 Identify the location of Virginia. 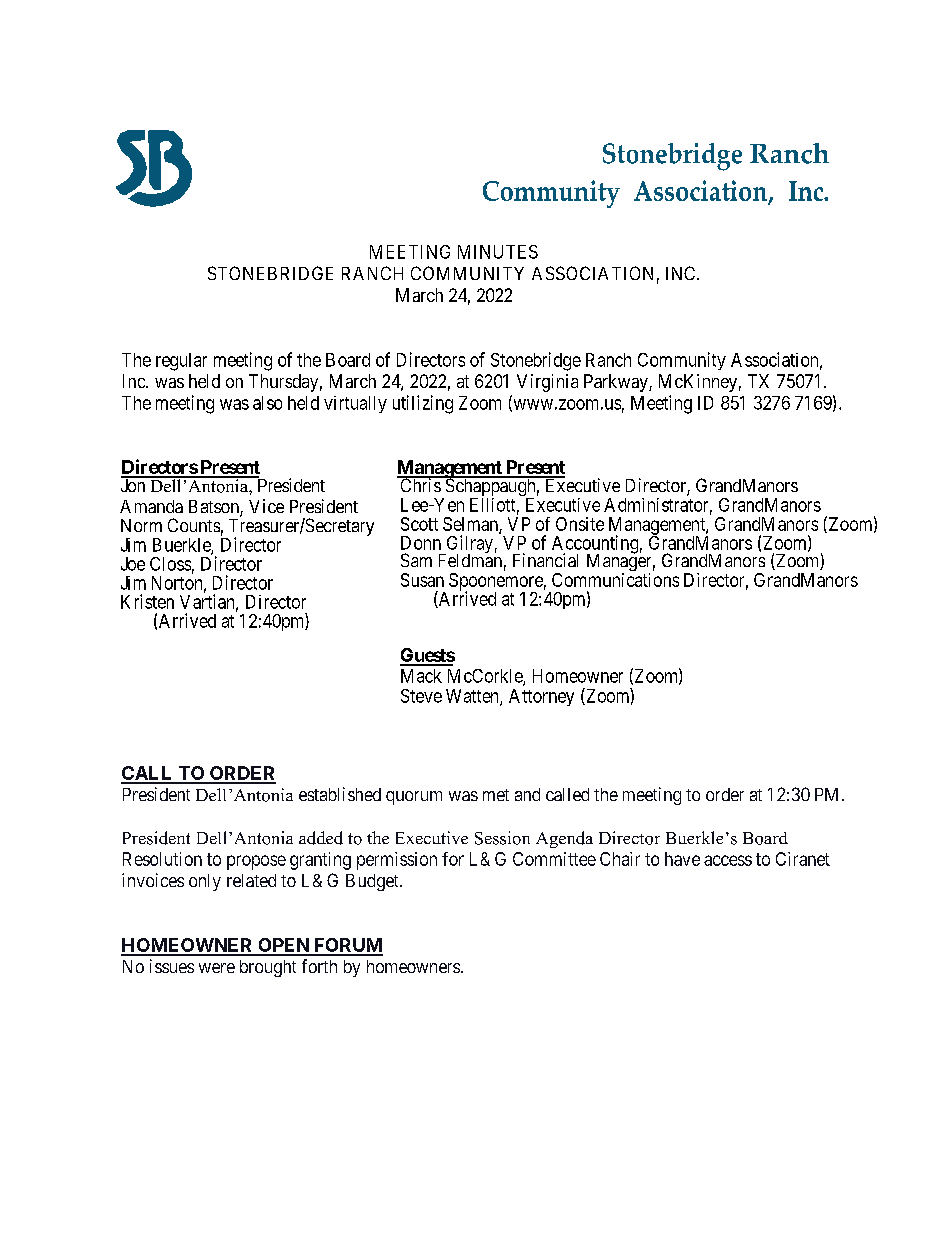
(547, 383).
